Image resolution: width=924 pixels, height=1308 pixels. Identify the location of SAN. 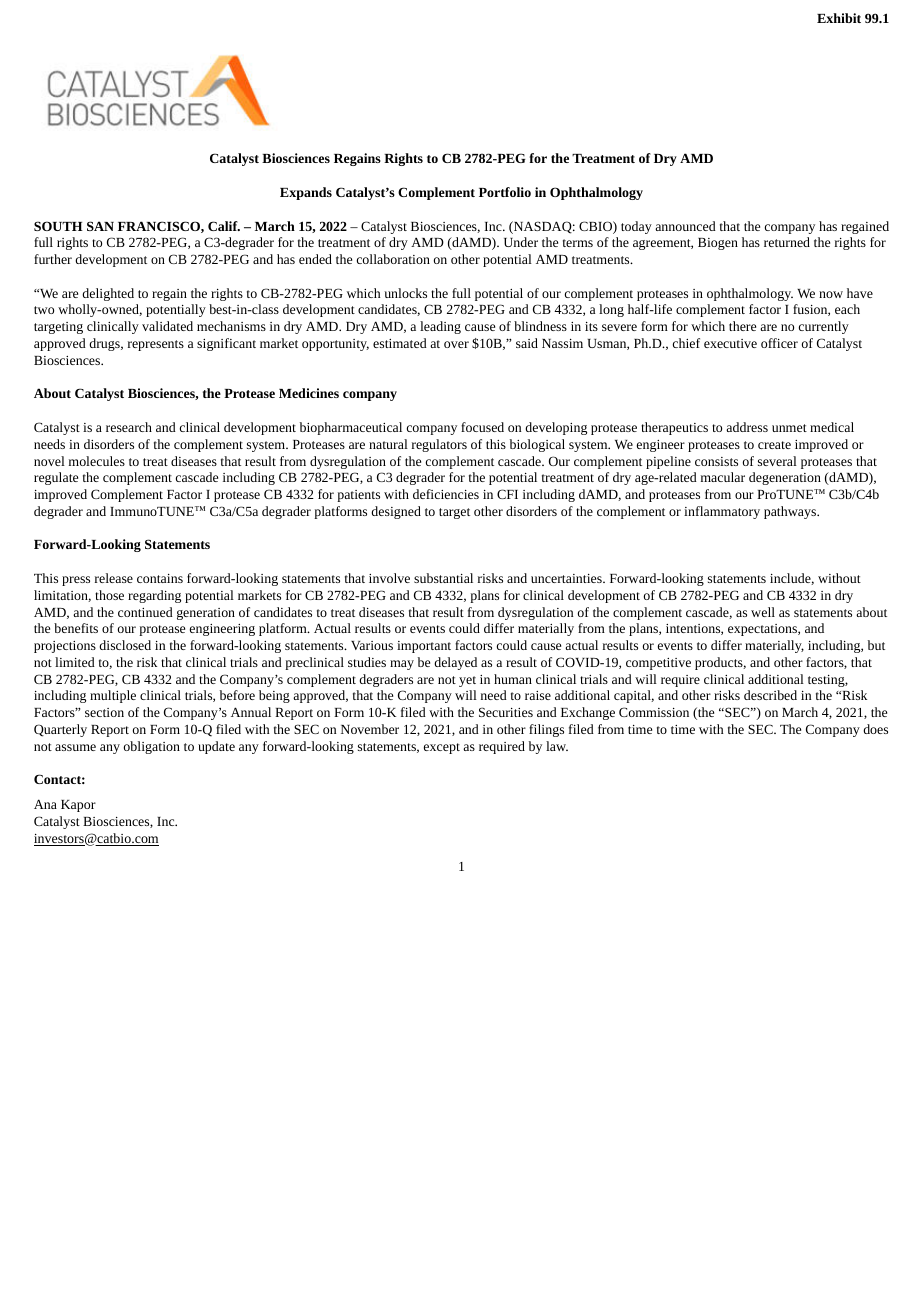
(100, 226).
